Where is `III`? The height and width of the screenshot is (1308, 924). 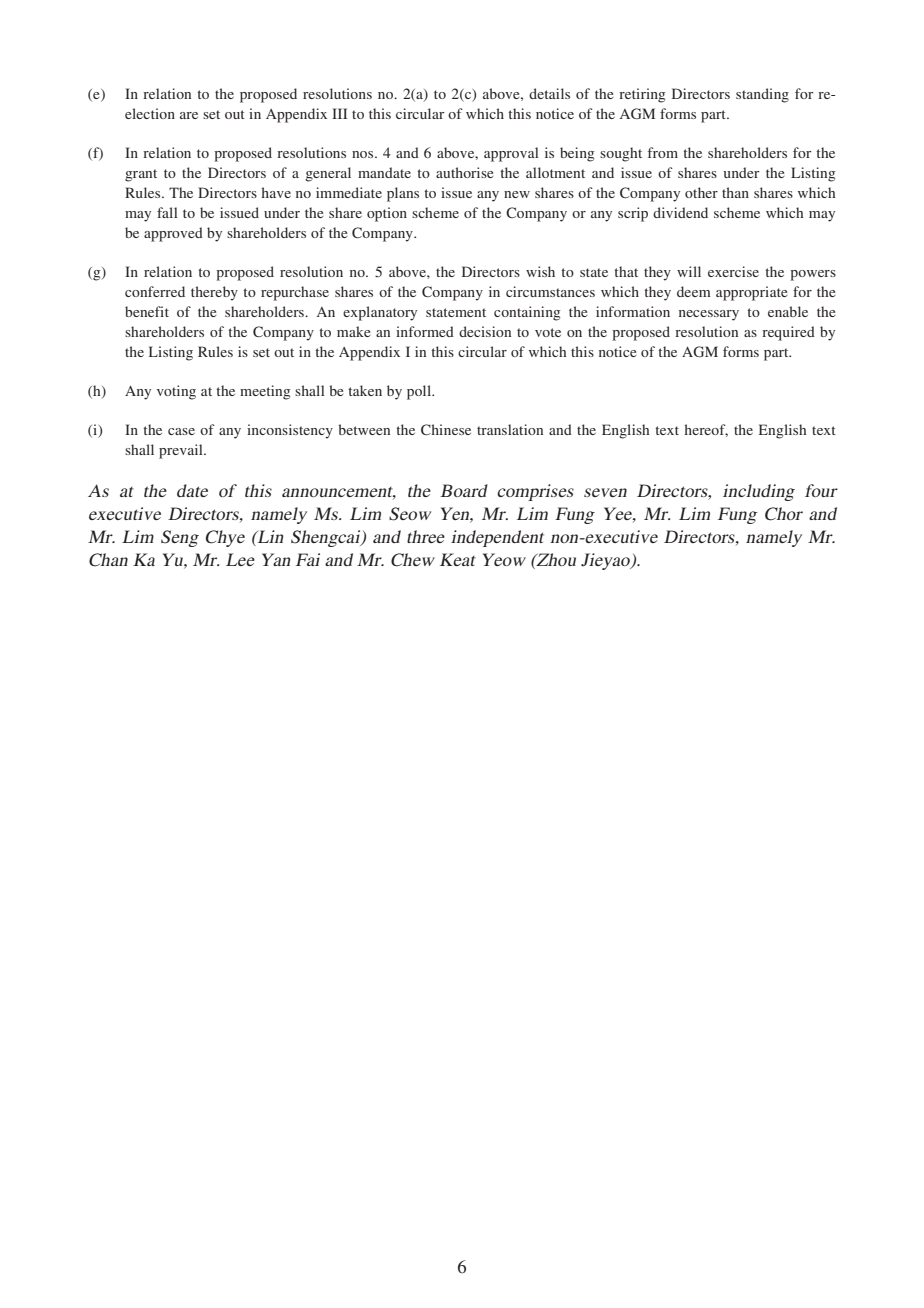
III is located at coordinates (339, 113).
